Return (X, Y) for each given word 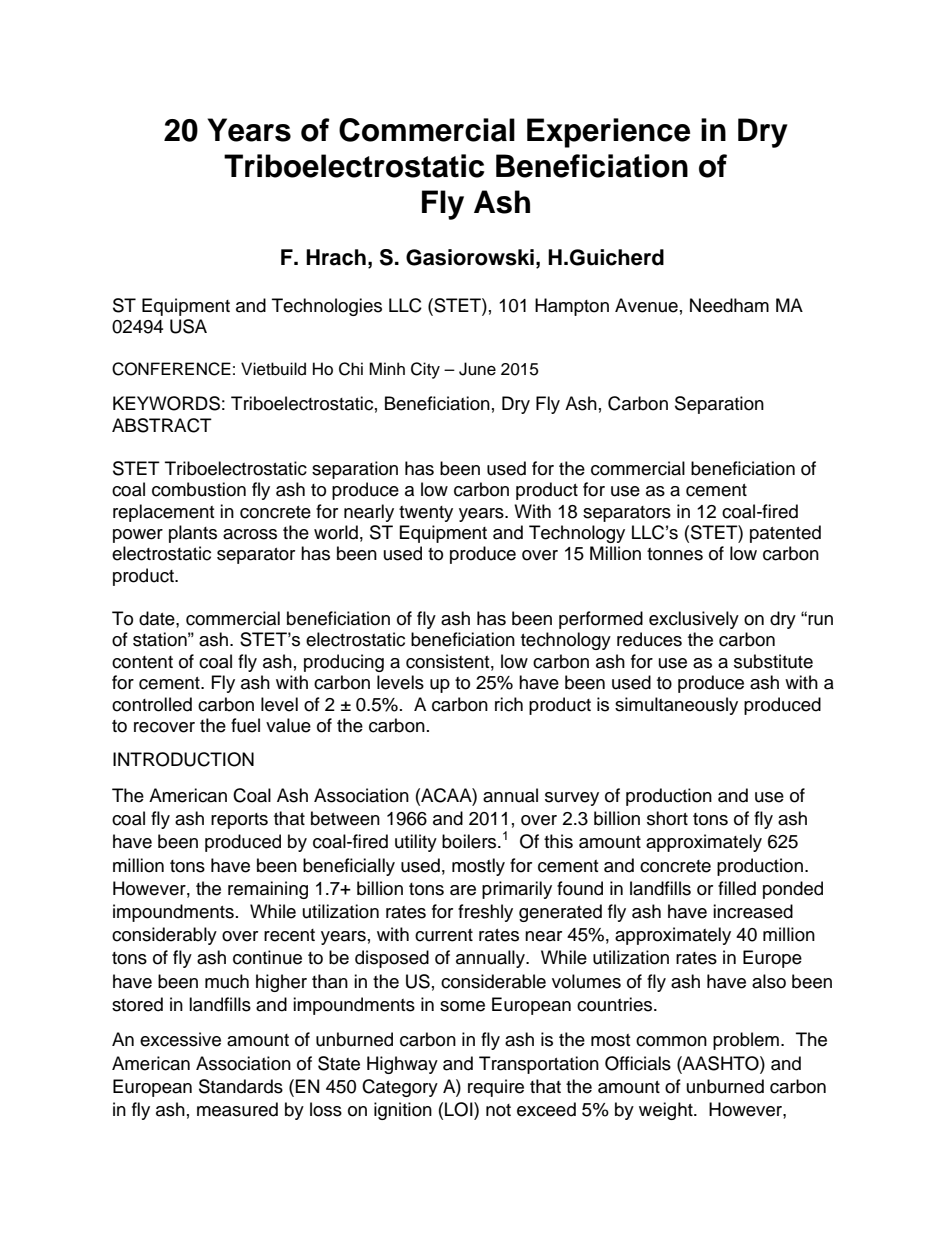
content (142, 662)
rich (509, 704)
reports (239, 821)
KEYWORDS (166, 403)
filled (737, 888)
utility (416, 843)
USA (188, 326)
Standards (241, 1086)
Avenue (646, 305)
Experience (608, 133)
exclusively (694, 620)
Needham (729, 305)
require (496, 1088)
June (477, 369)
